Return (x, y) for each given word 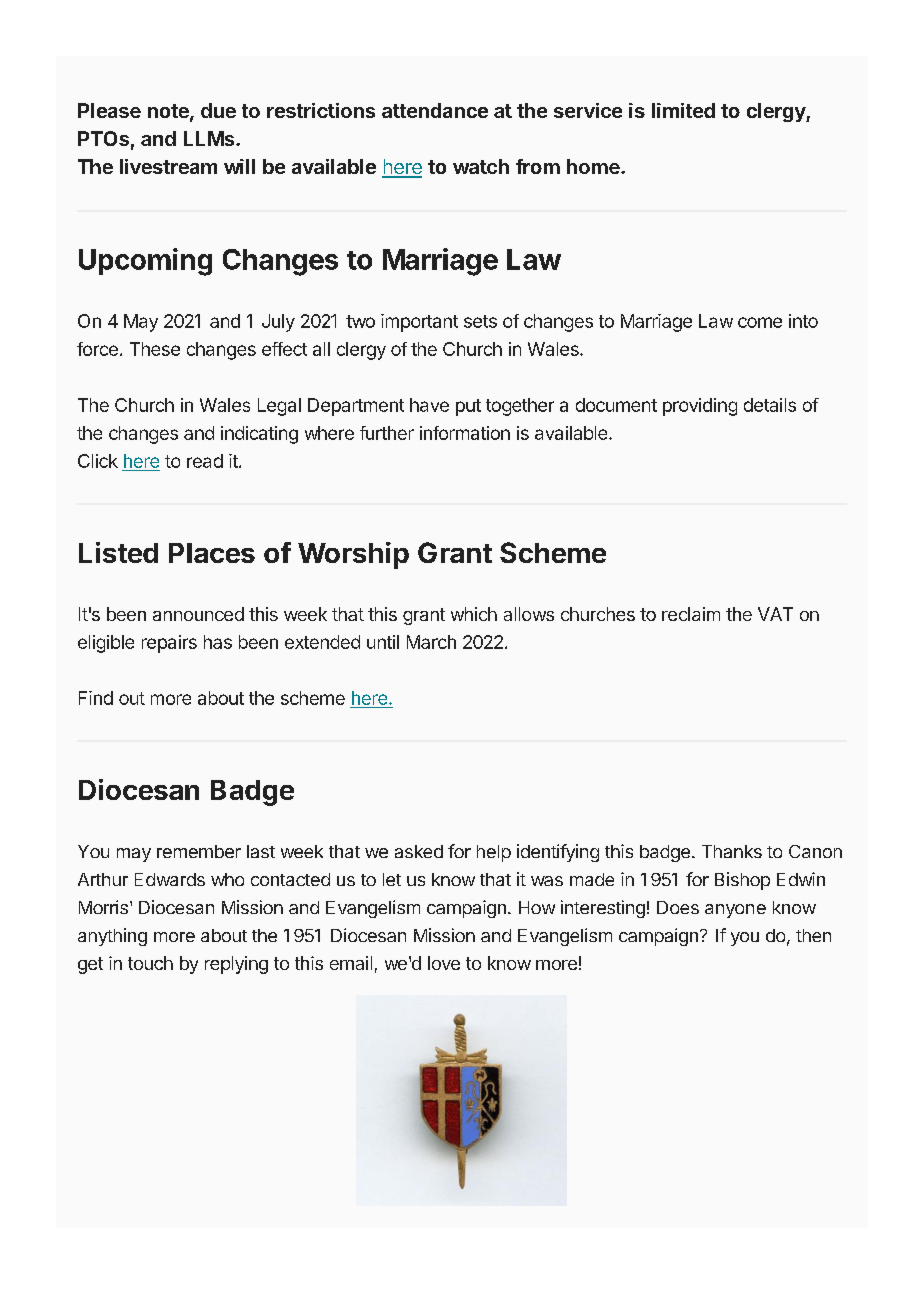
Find (96, 698)
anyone (735, 911)
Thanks (732, 851)
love (444, 963)
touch (150, 963)
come (760, 322)
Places (212, 553)
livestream (168, 166)
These (155, 349)
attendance (435, 110)
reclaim (691, 614)
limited (683, 110)
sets (480, 321)
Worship (353, 555)
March (431, 642)
